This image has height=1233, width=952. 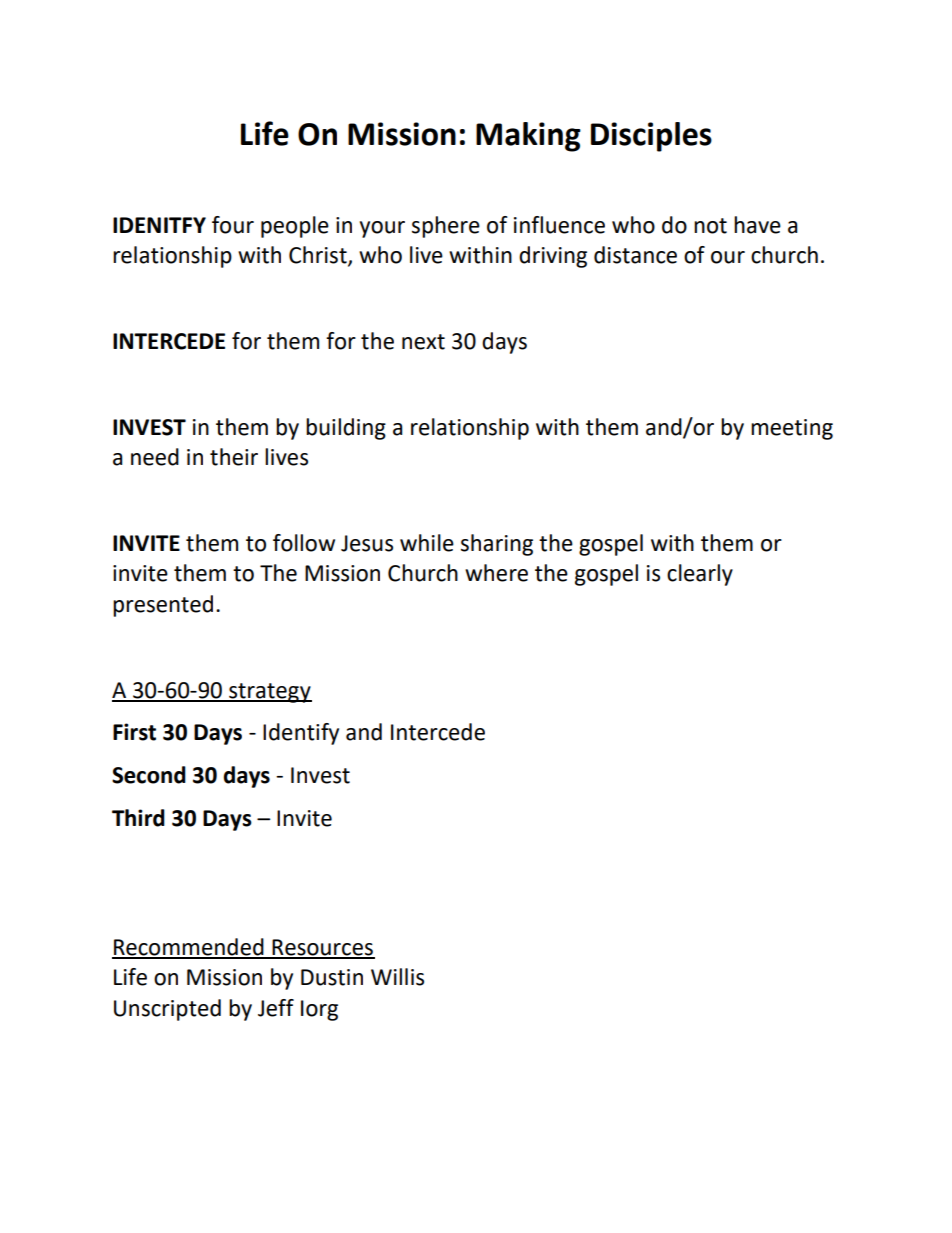 What do you see at coordinates (301, 734) in the image?
I see `Identify` at bounding box center [301, 734].
